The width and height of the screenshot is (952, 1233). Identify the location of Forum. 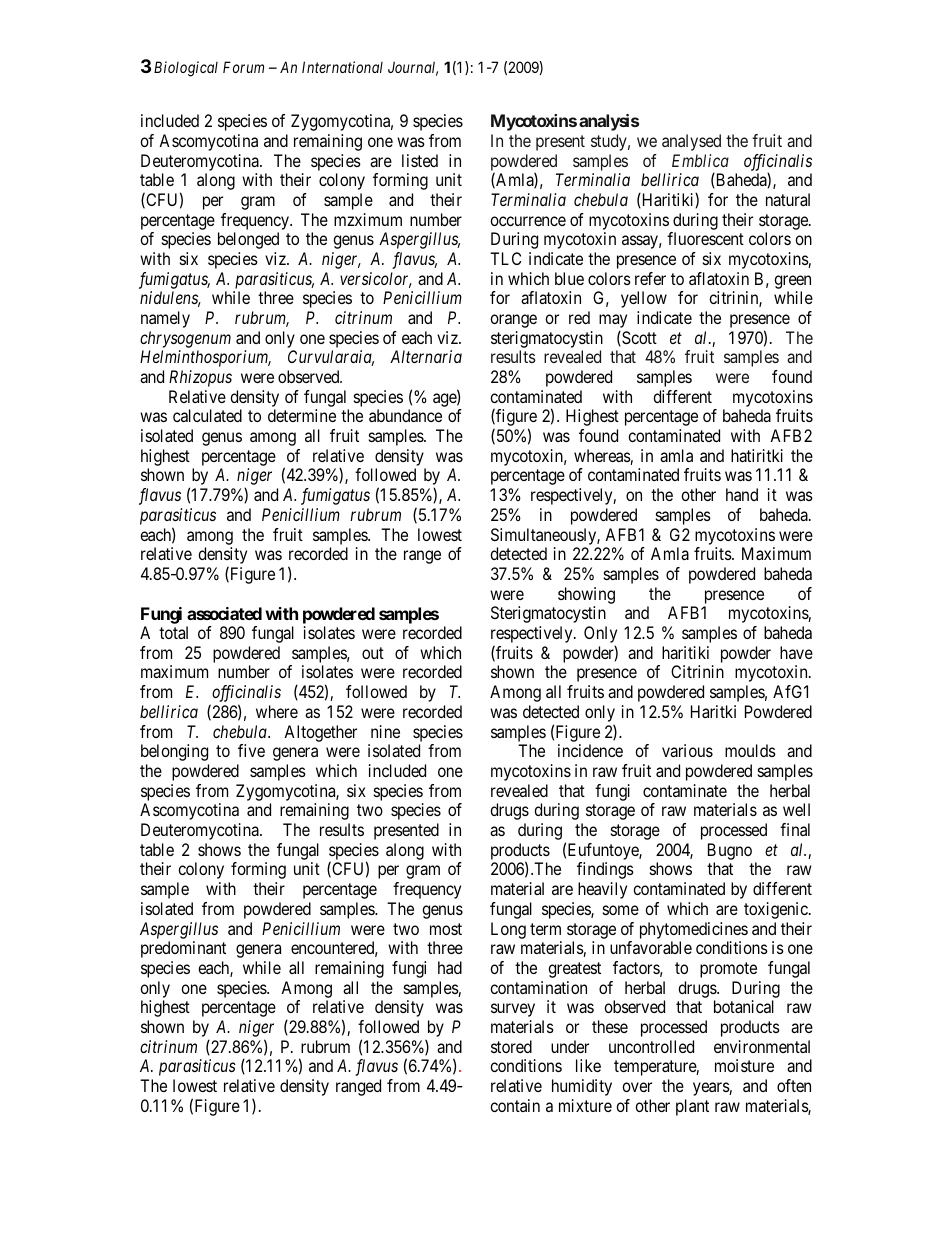
(243, 67).
